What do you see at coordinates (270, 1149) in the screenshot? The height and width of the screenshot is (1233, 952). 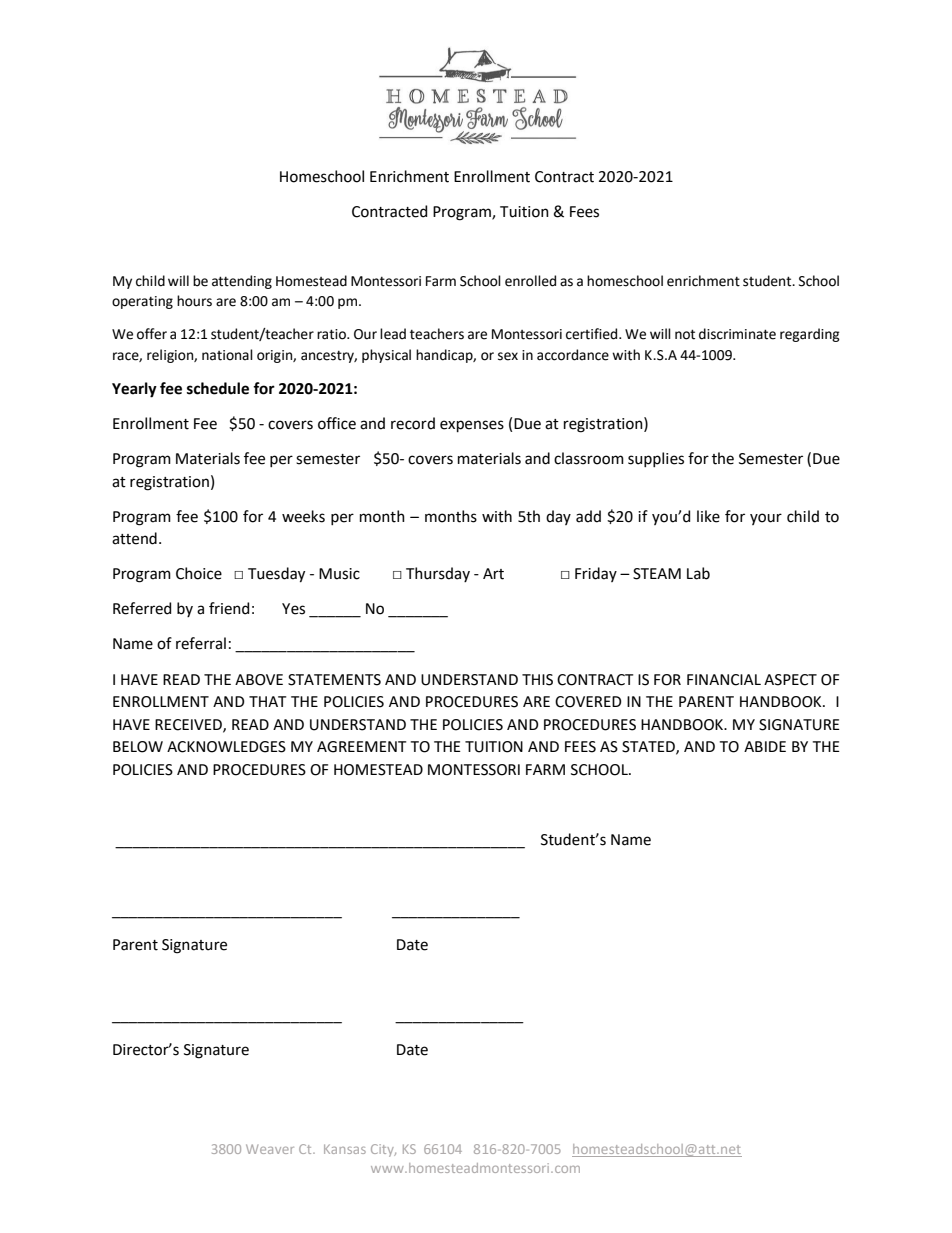 I see `Weaver` at bounding box center [270, 1149].
